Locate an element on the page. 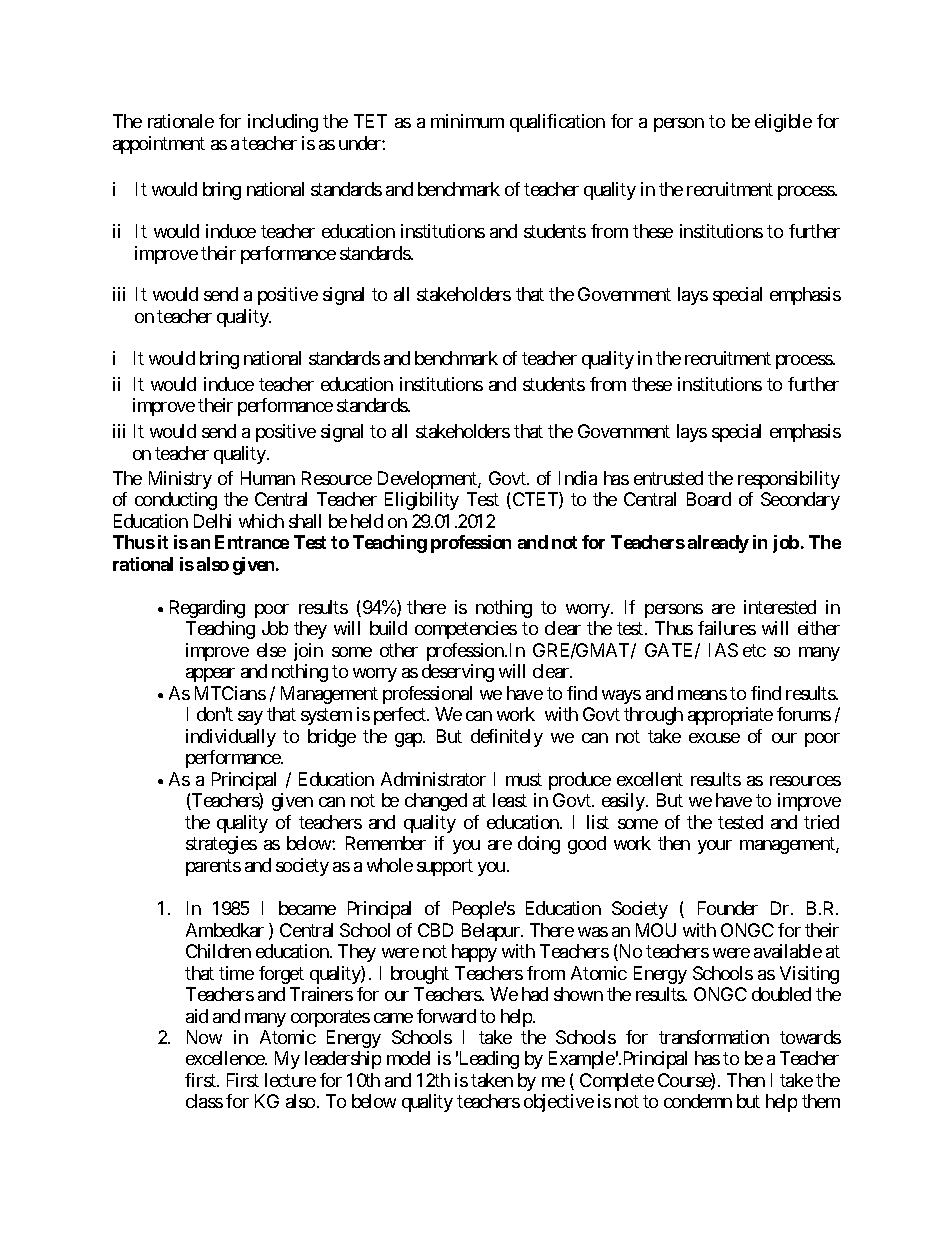 The image size is (952, 1233). objective is located at coordinates (559, 1103).
